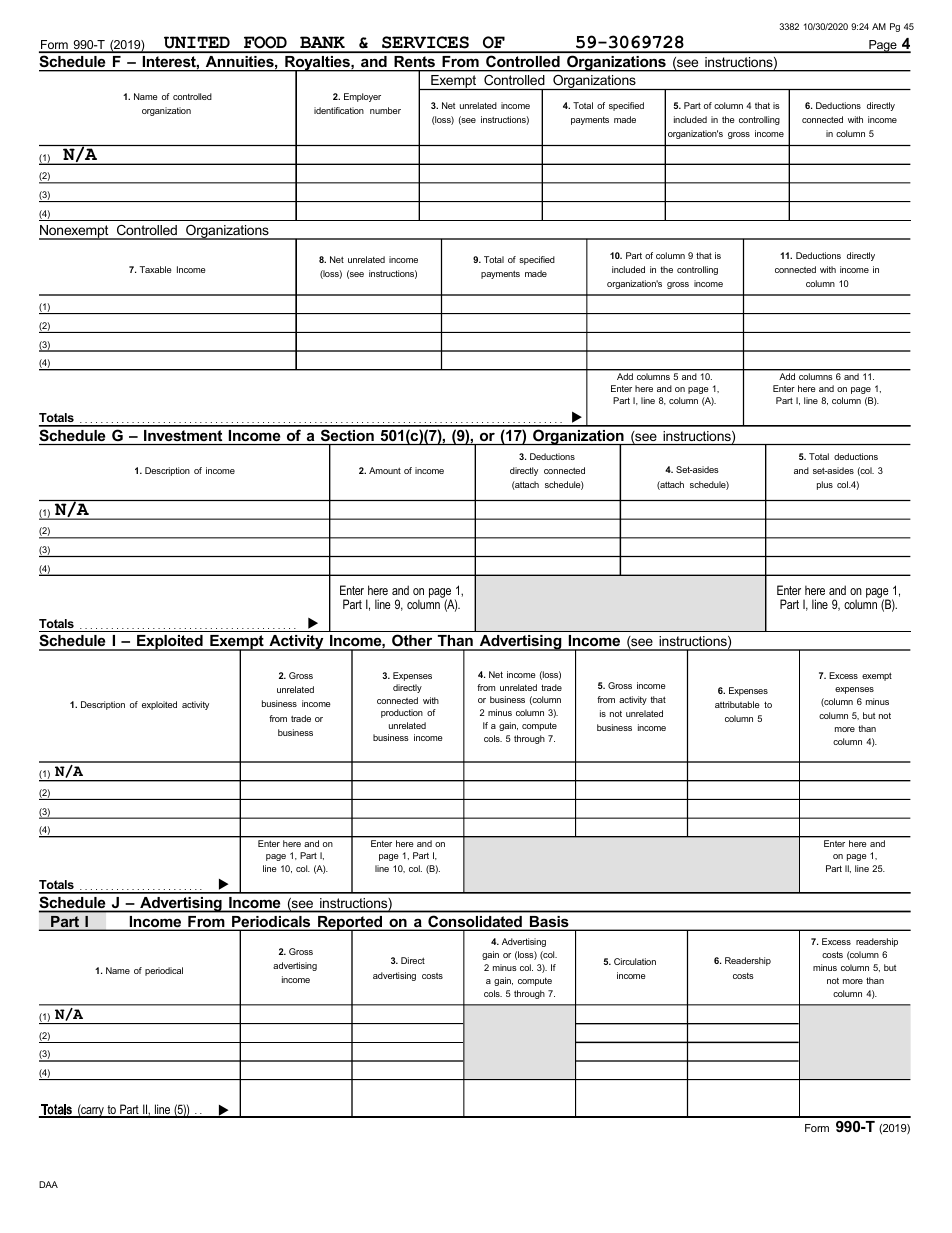  What do you see at coordinates (737, 704) in the screenshot?
I see `attributable` at bounding box center [737, 704].
